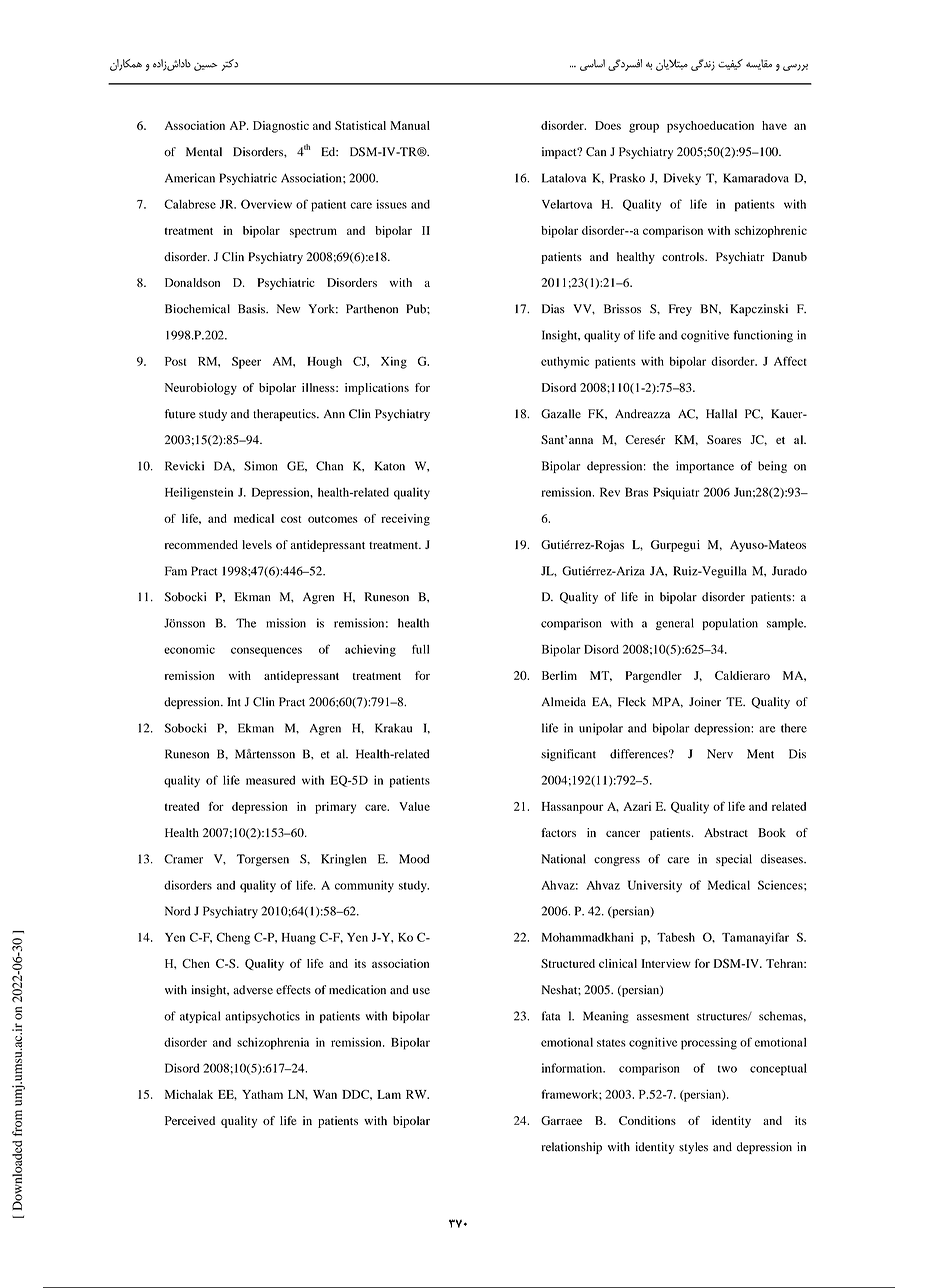 The width and height of the screenshot is (938, 1288). What do you see at coordinates (572, 1148) in the screenshot?
I see `relationship` at bounding box center [572, 1148].
